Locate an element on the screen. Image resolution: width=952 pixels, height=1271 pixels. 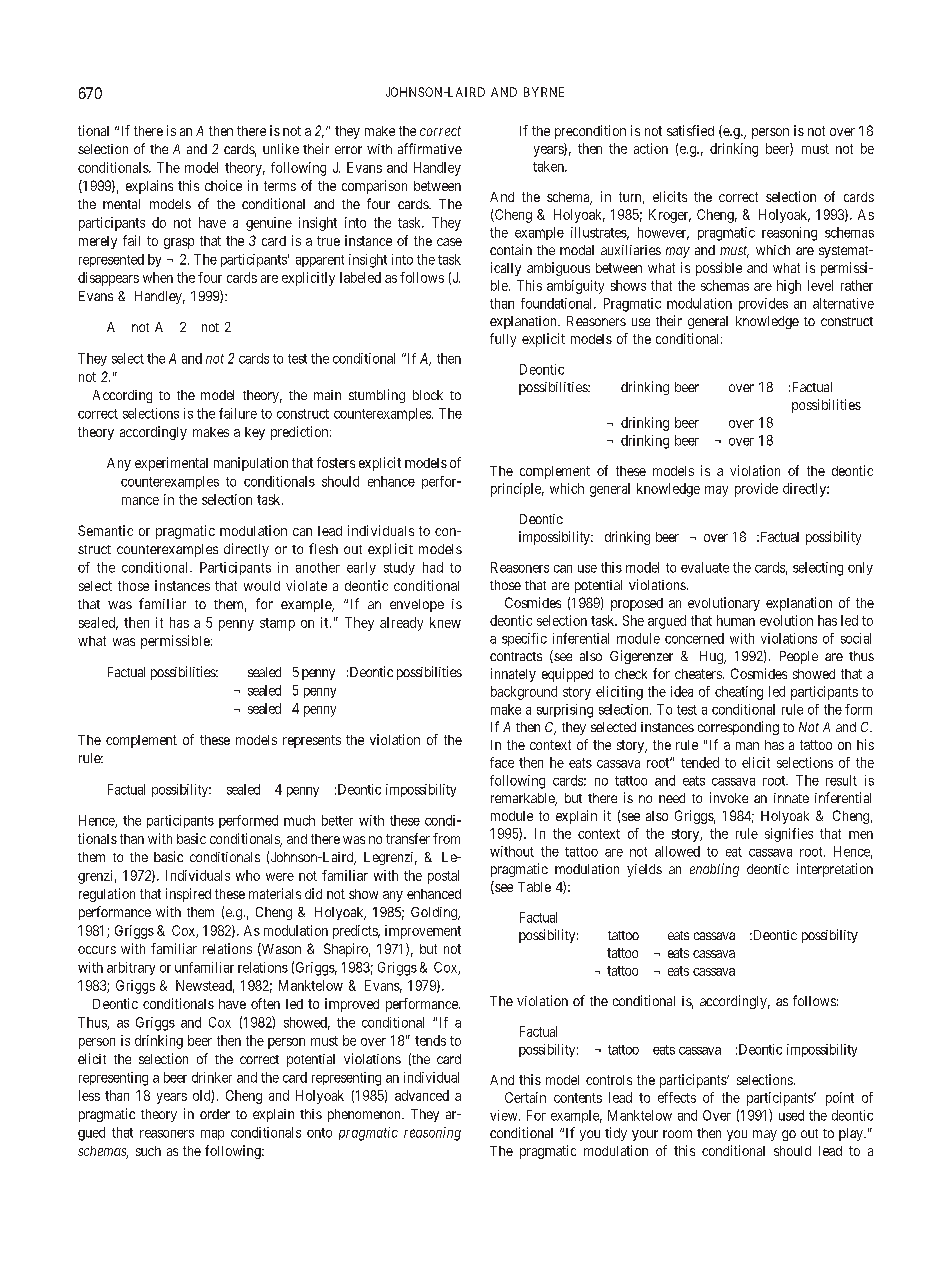
manipulation is located at coordinates (251, 464).
